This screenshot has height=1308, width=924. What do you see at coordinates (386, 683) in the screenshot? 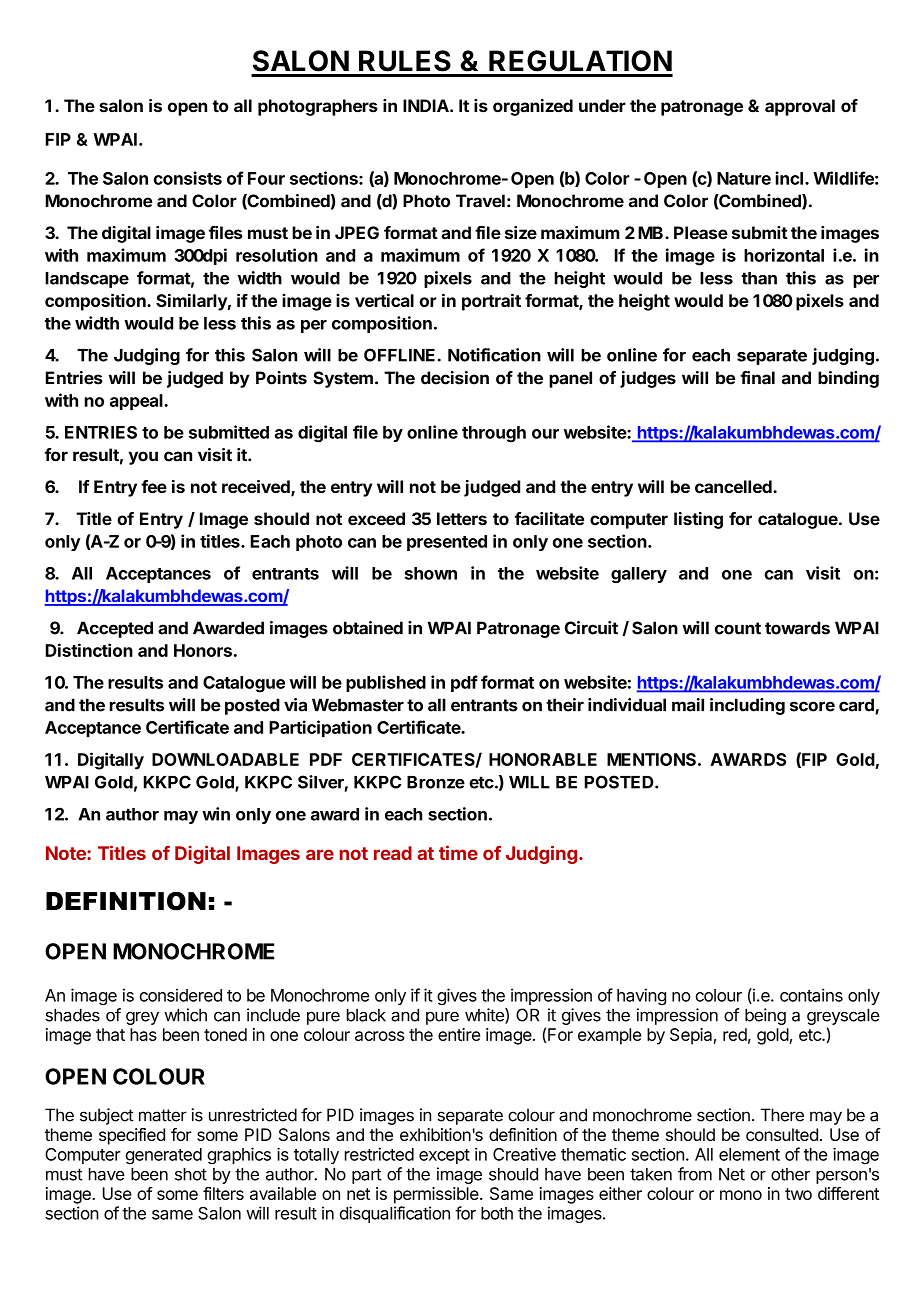
I see `published` at bounding box center [386, 683].
